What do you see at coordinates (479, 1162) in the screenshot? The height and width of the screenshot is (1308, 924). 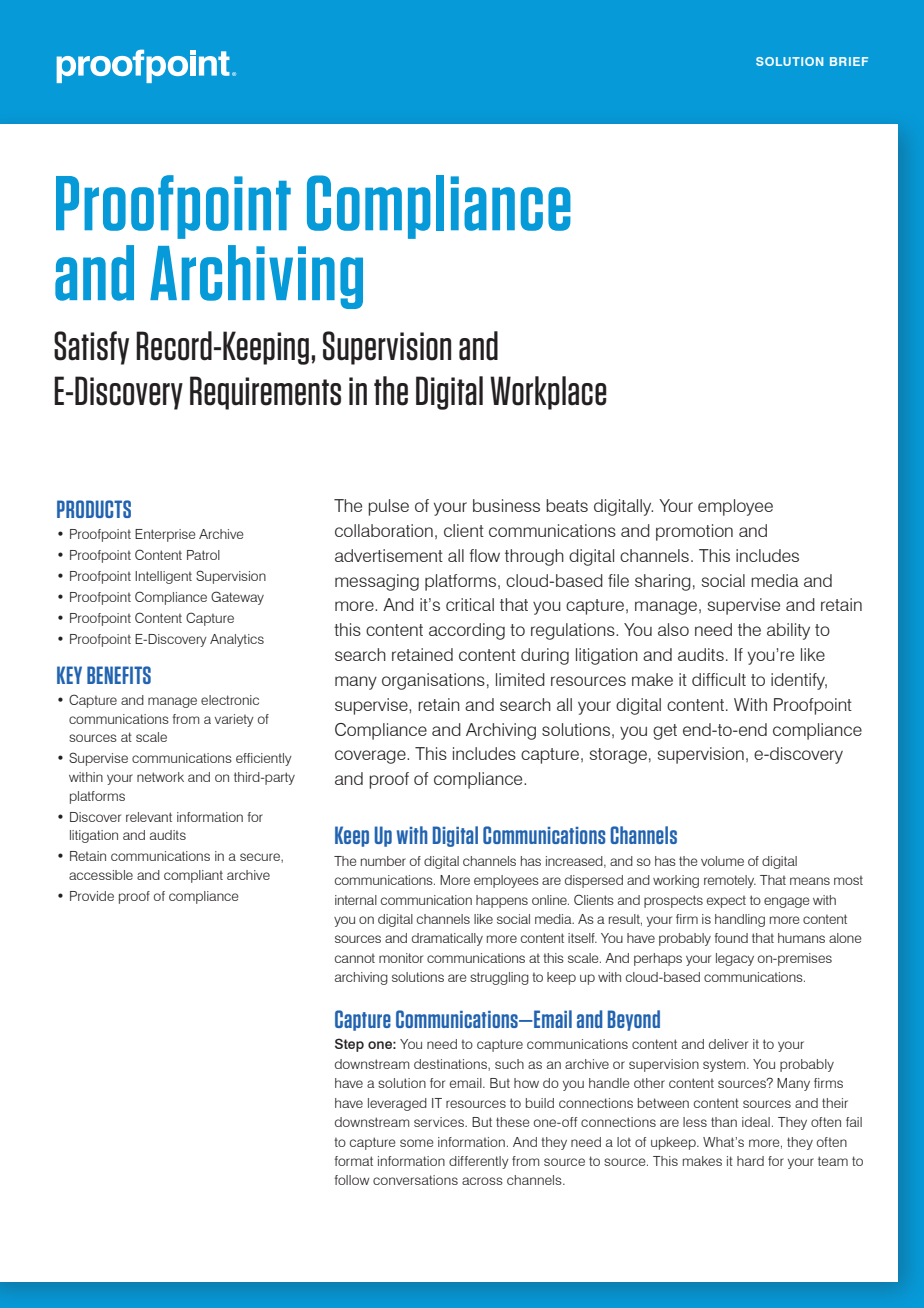 I see `differently` at bounding box center [479, 1162].
